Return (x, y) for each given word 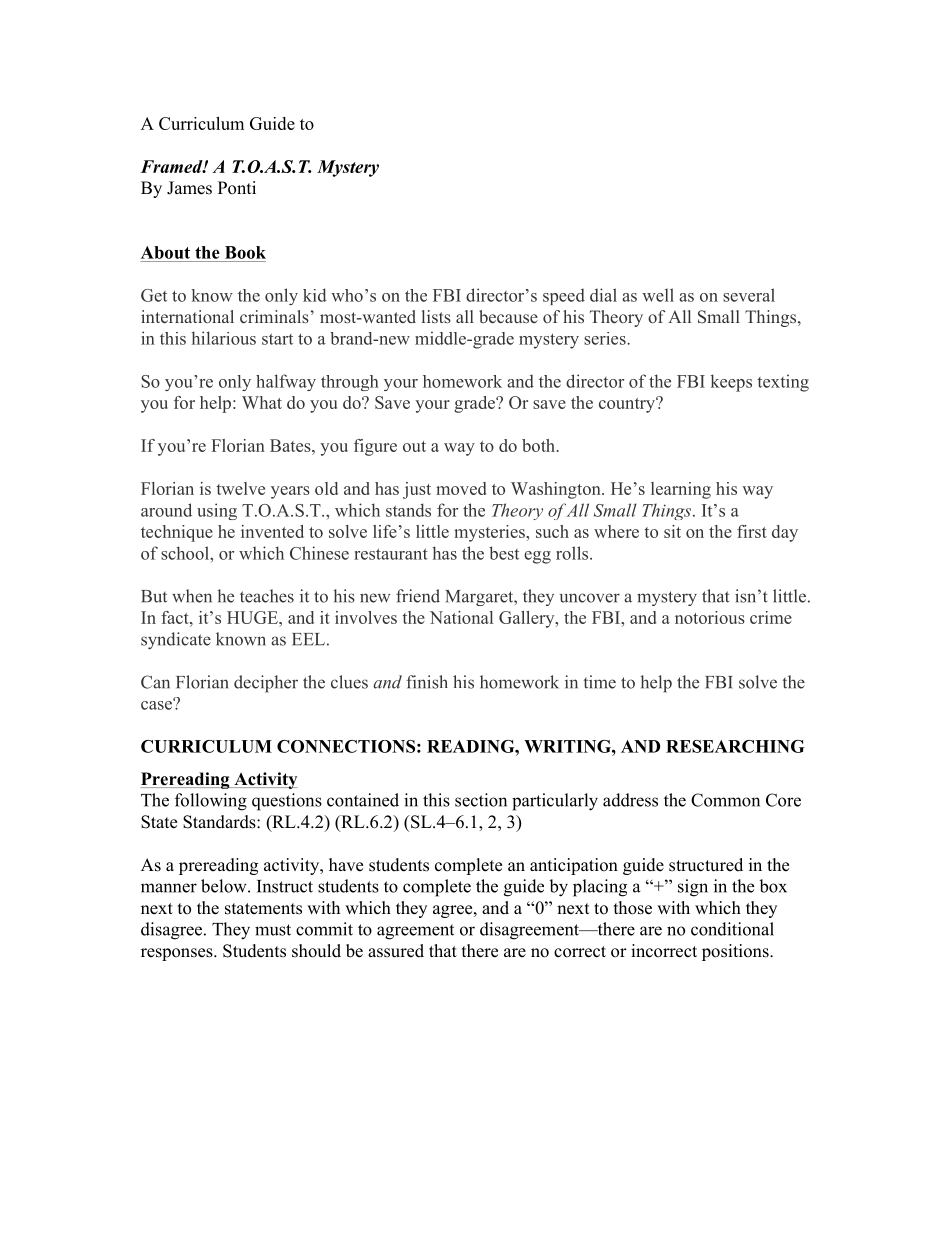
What (262, 402)
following (211, 802)
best (504, 553)
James (189, 188)
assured (396, 951)
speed (564, 297)
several (749, 295)
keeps (731, 383)
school (186, 553)
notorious (710, 617)
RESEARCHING (735, 746)
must (273, 930)
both (540, 445)
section (481, 800)
